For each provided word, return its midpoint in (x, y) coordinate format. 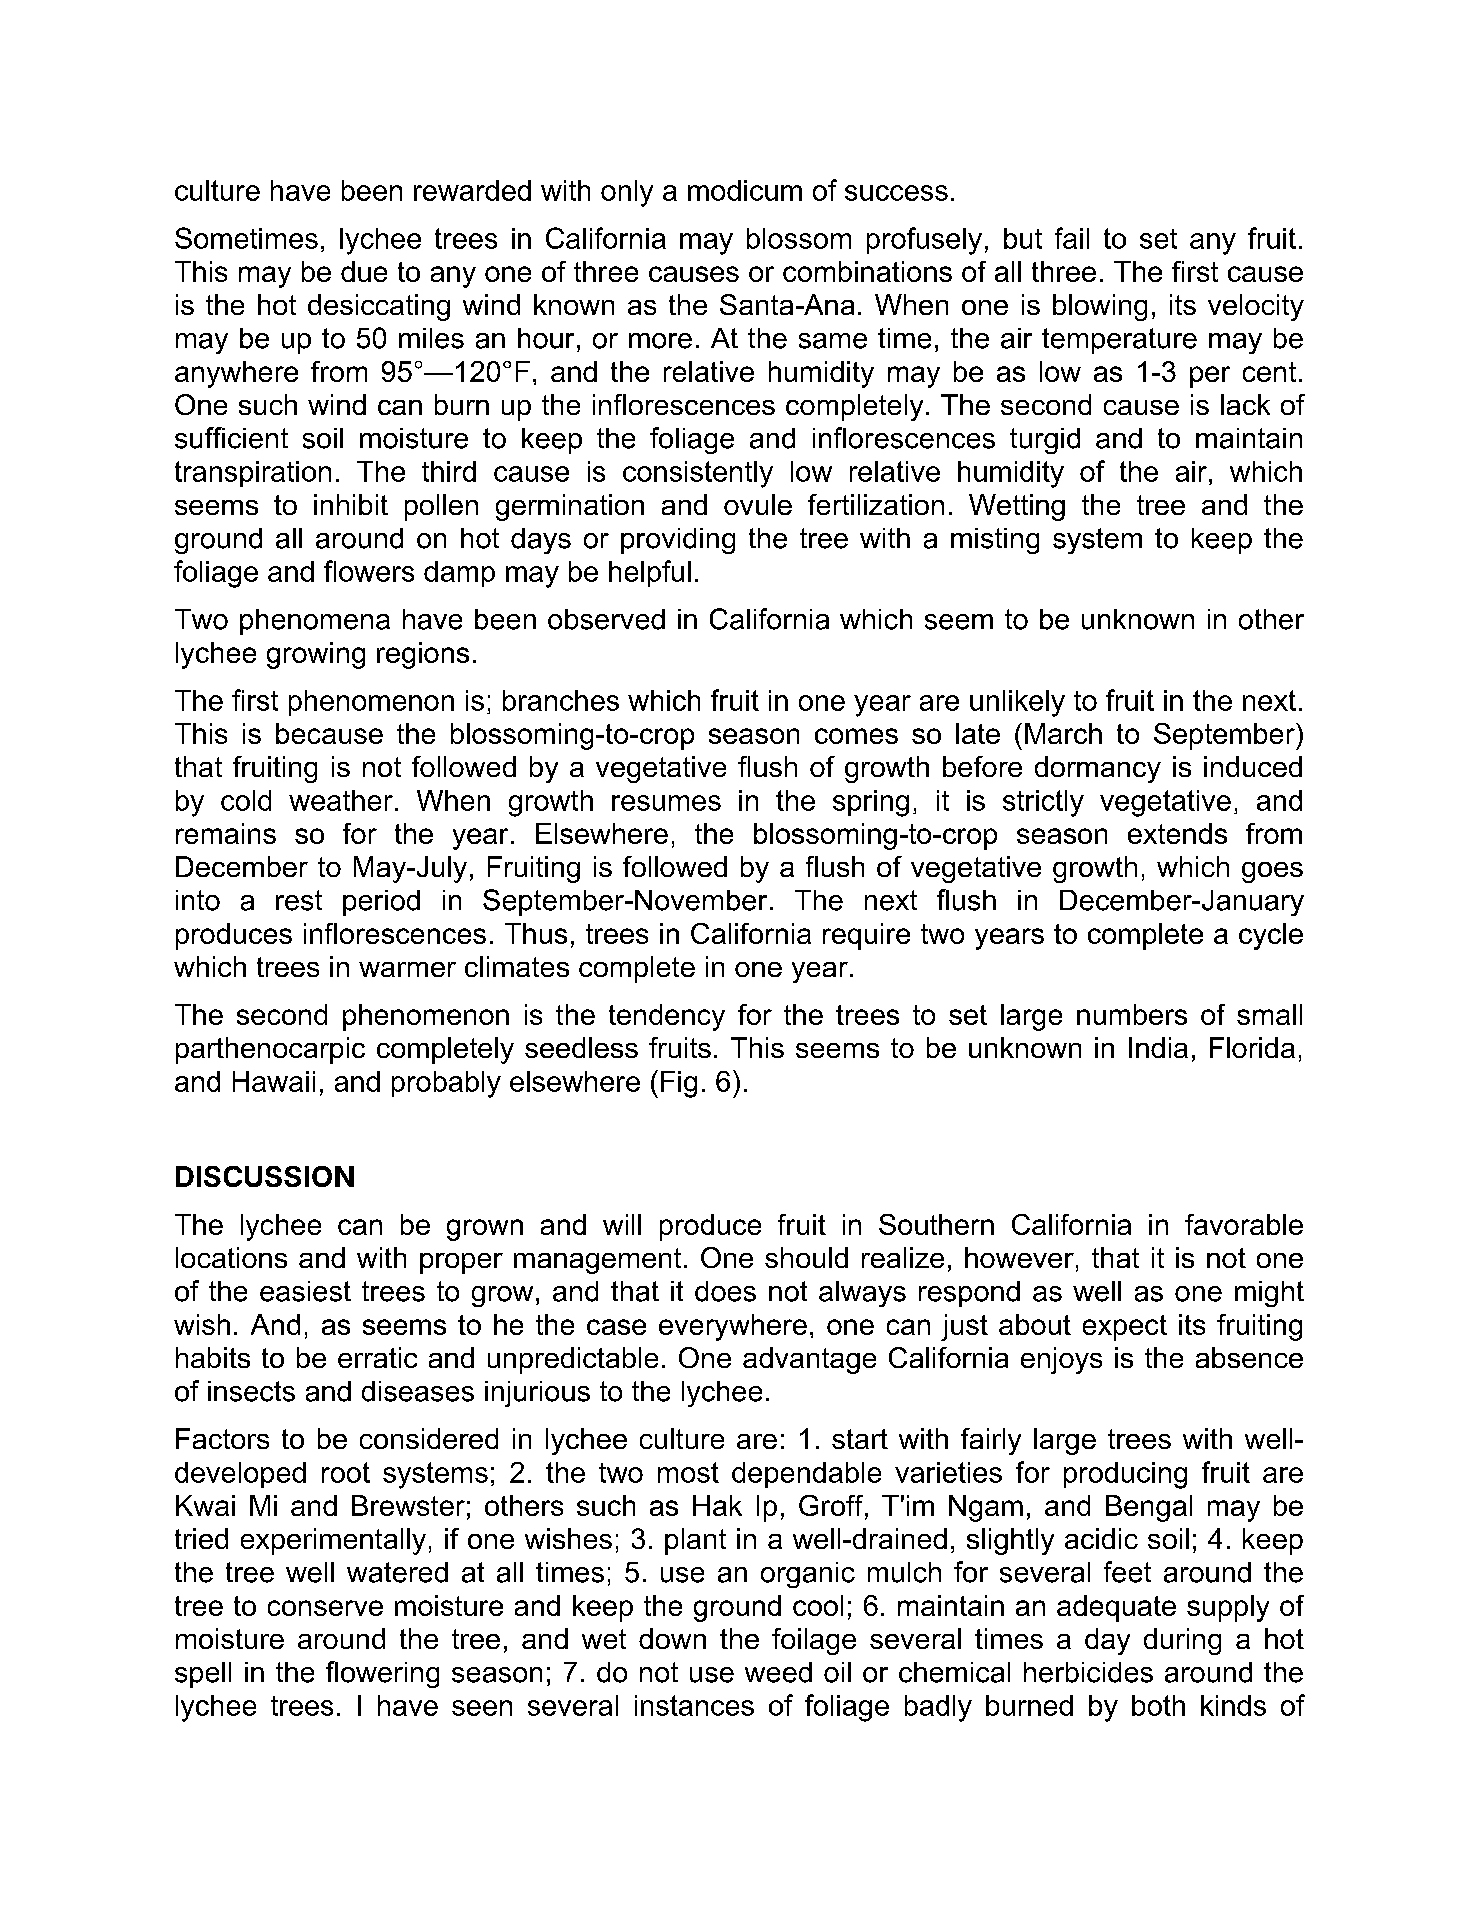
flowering (382, 1674)
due (364, 271)
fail (1072, 238)
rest (299, 900)
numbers (1132, 1014)
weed (778, 1672)
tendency (667, 1017)
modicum (745, 190)
